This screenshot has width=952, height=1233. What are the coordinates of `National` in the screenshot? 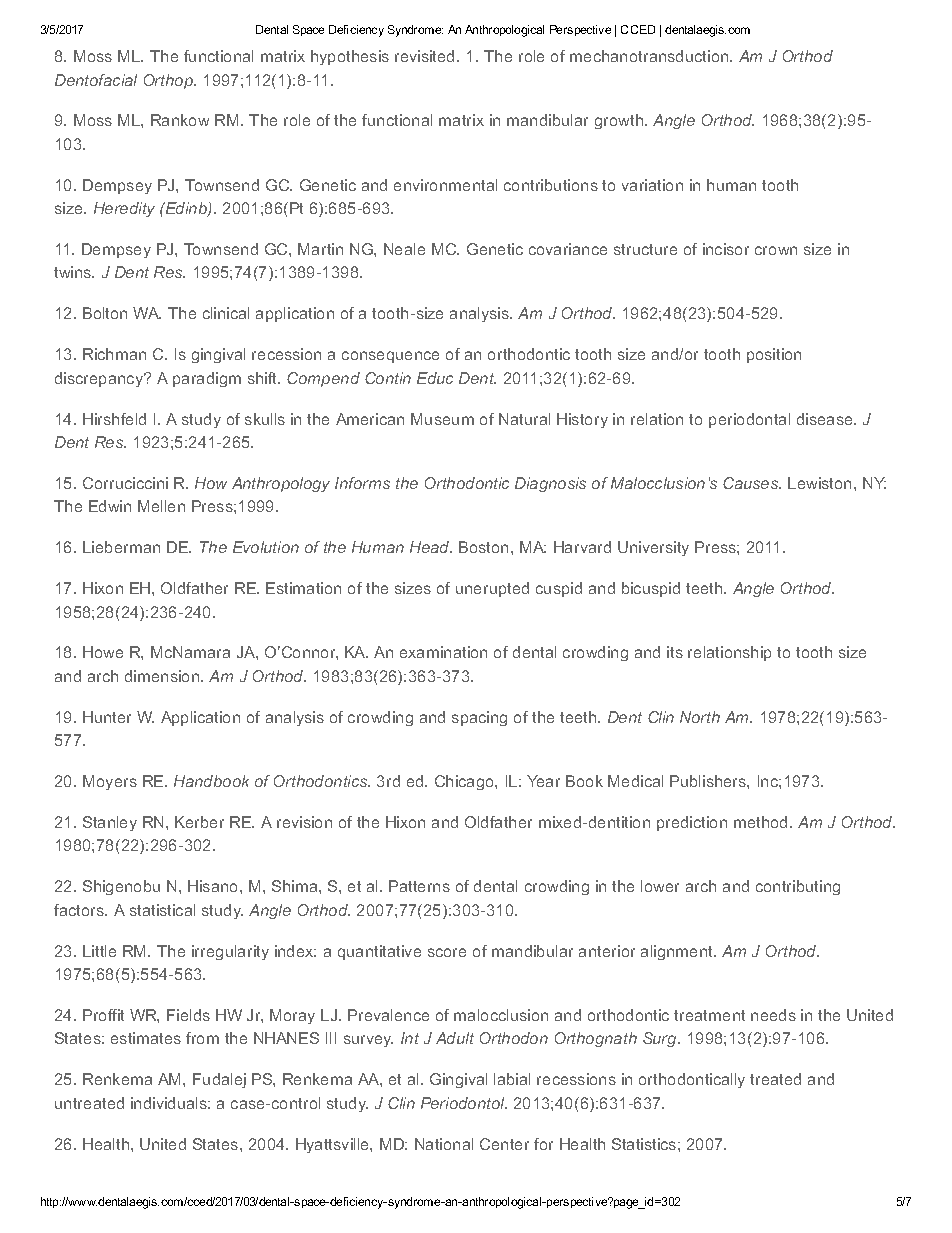 It's located at (444, 1144).
